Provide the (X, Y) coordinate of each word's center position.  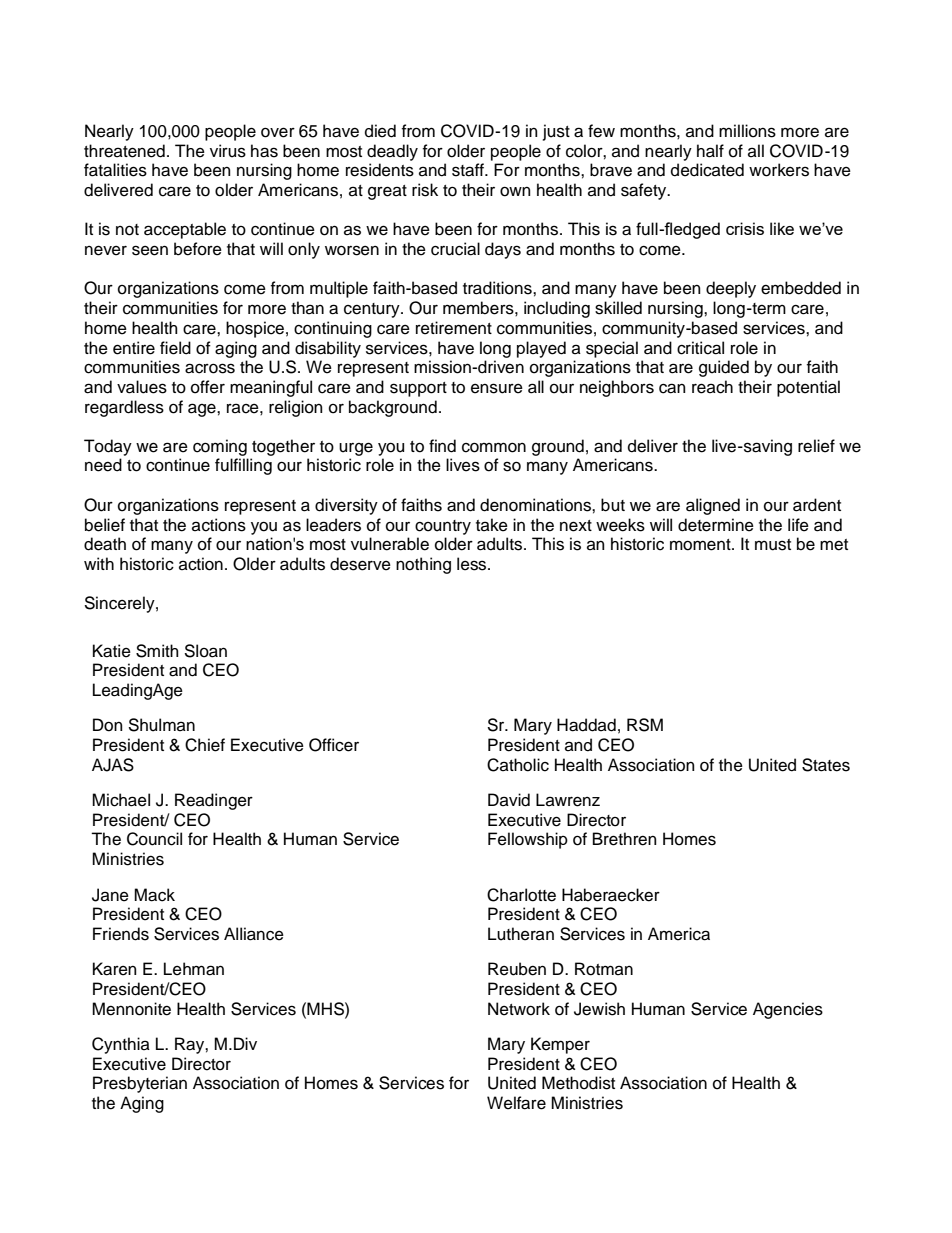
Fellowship (528, 840)
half (710, 151)
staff (469, 170)
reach (712, 387)
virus (228, 151)
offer (208, 387)
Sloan (205, 651)
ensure (497, 388)
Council (154, 839)
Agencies (788, 1010)
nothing (423, 565)
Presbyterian (140, 1084)
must (773, 545)
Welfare (516, 1103)
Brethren (625, 839)
